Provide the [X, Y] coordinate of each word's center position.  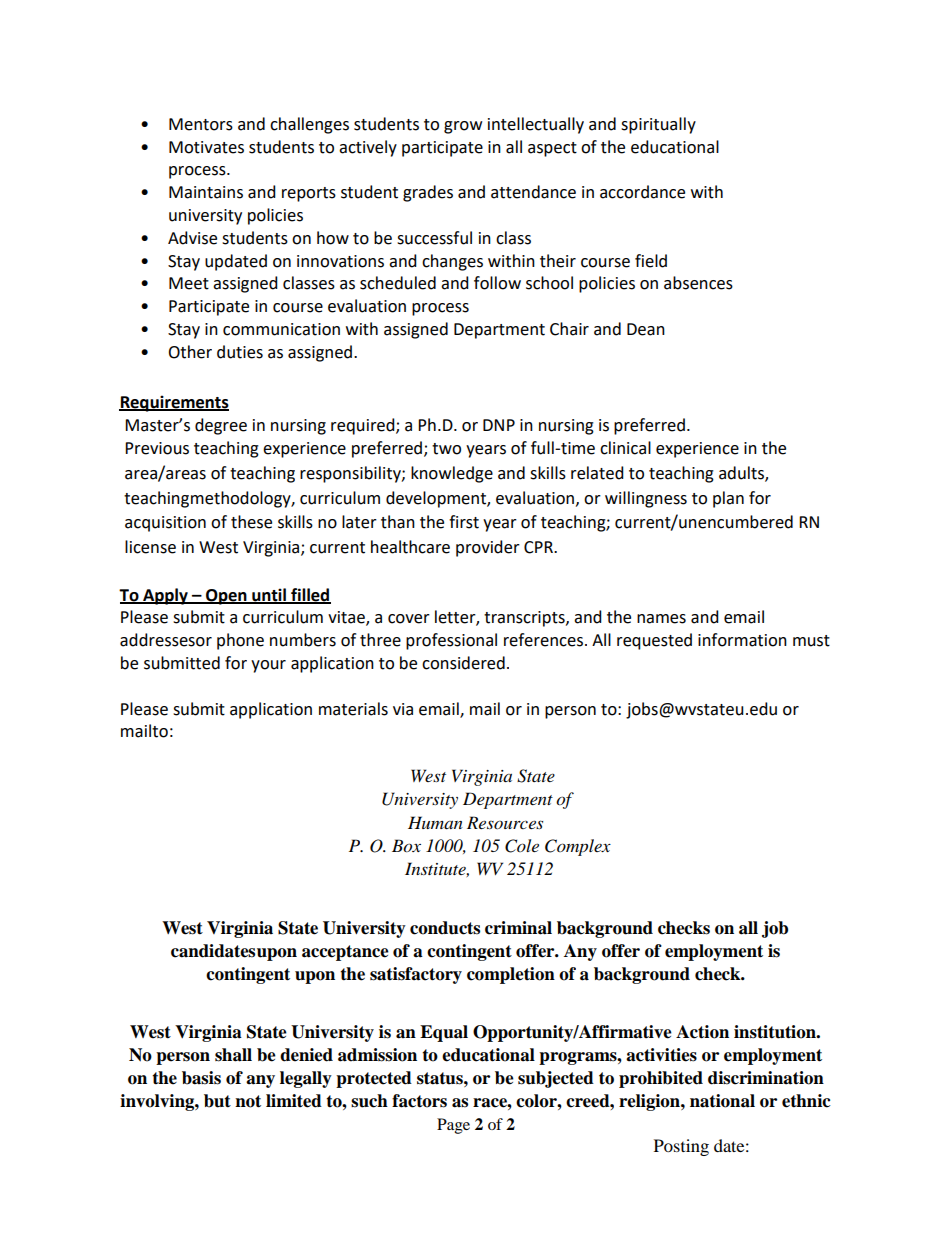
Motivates [206, 147]
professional [451, 641]
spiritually [658, 125]
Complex [578, 847]
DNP [499, 425]
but [217, 1101]
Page [453, 1126]
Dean [646, 329]
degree [221, 426]
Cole [522, 846]
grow [463, 127]
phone [240, 641]
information [742, 640]
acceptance [345, 953]
